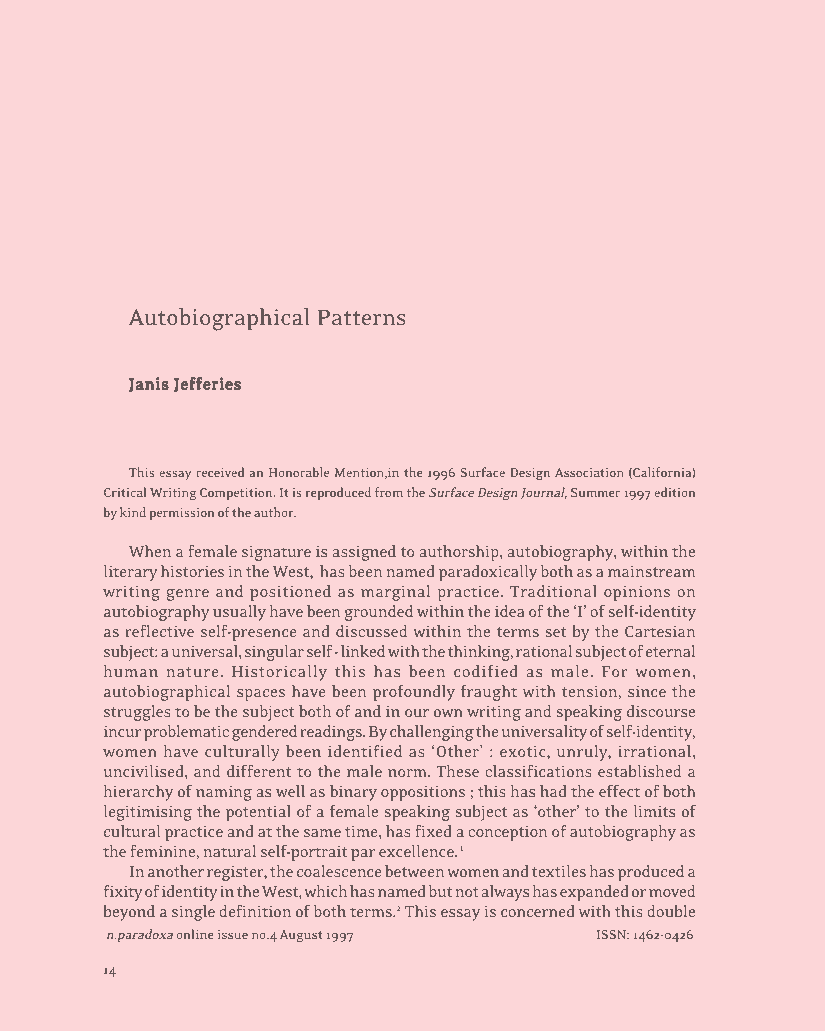 The image size is (825, 1031). What do you see at coordinates (423, 793) in the image?
I see `oppositions` at bounding box center [423, 793].
